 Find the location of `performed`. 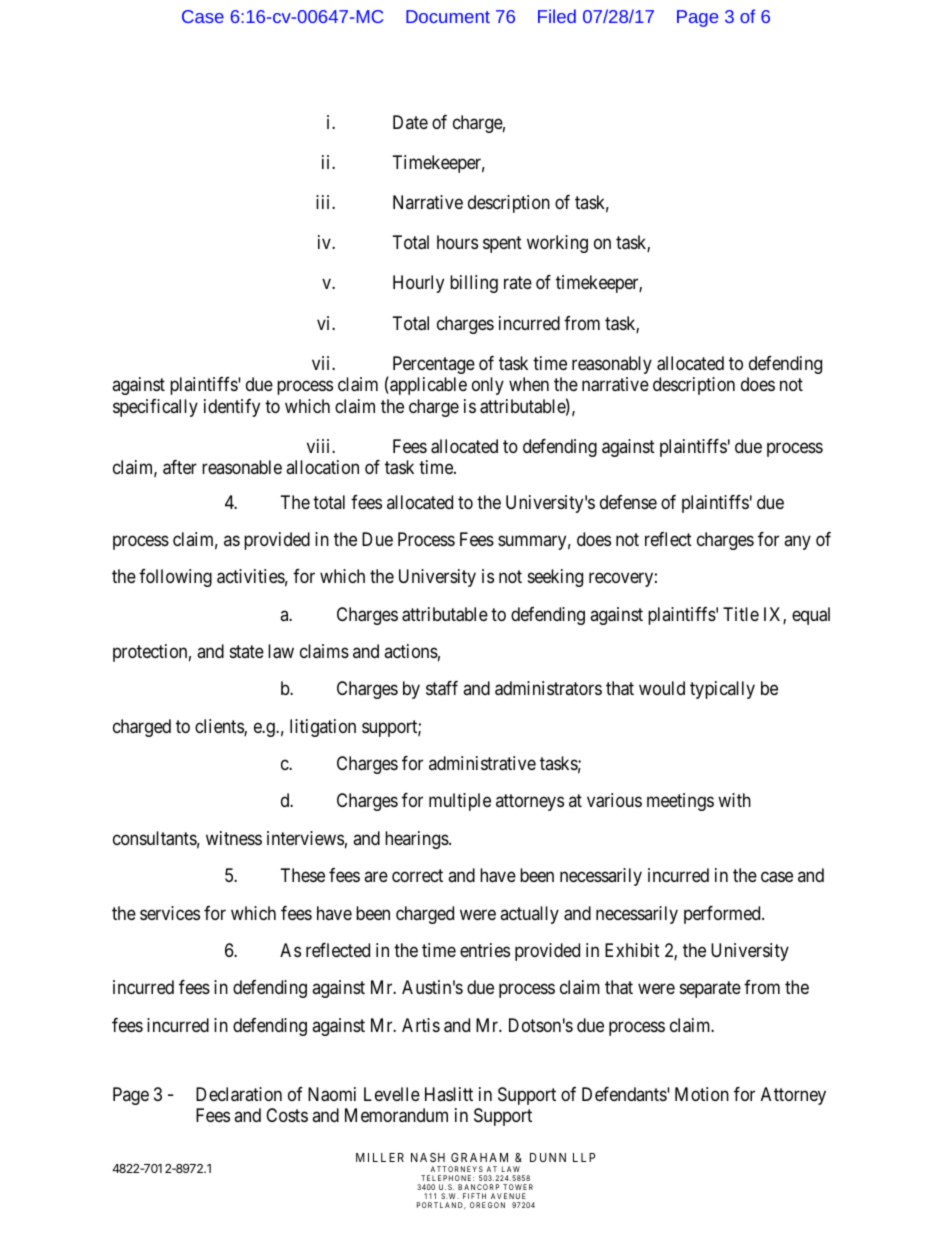

performed is located at coordinates (723, 915).
